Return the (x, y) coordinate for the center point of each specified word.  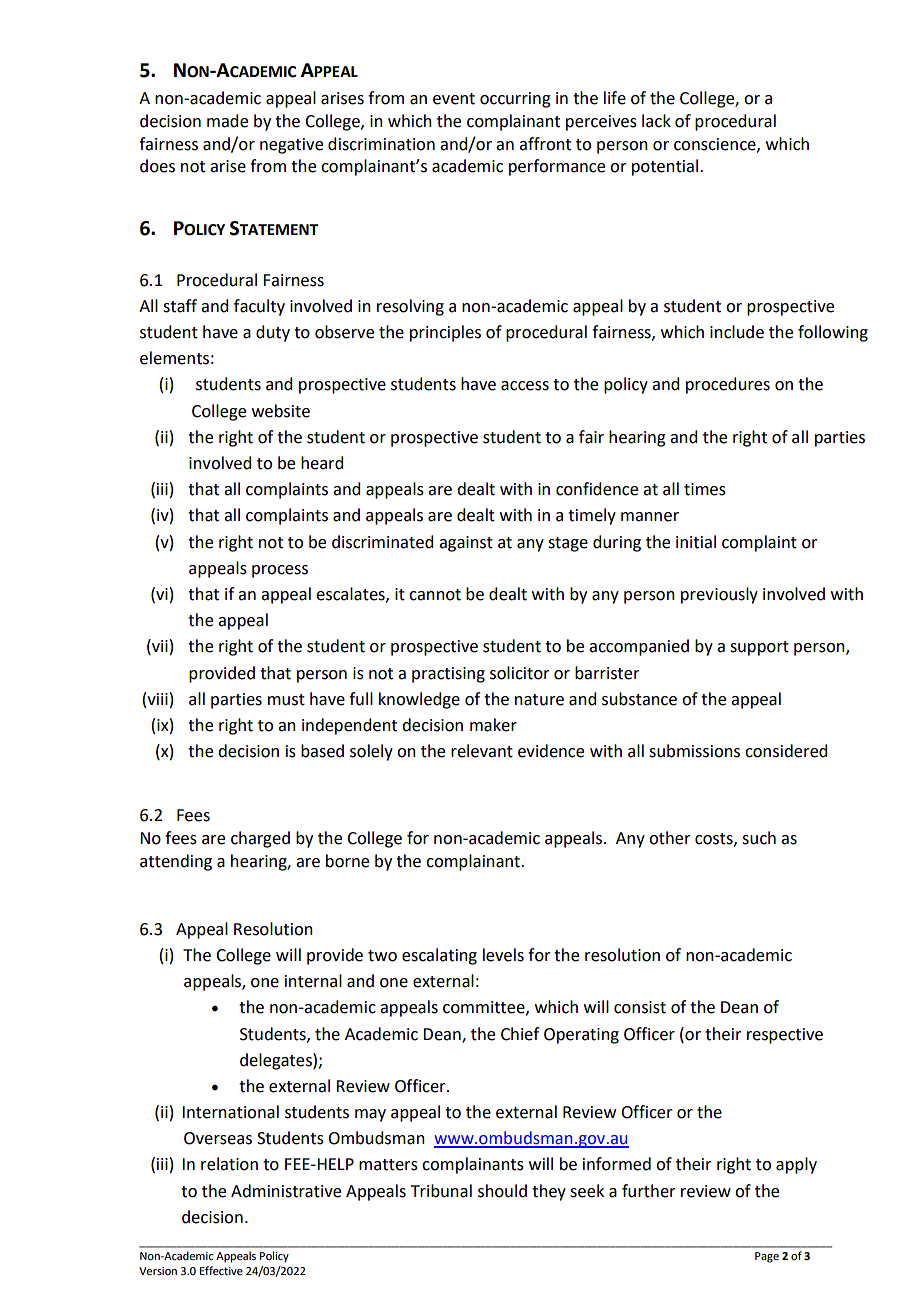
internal (313, 981)
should (502, 1191)
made (227, 121)
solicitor (520, 673)
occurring (515, 100)
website (281, 411)
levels (503, 955)
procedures (728, 385)
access (525, 386)
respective (785, 1036)
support (759, 648)
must (286, 700)
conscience (716, 145)
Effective (221, 1270)
